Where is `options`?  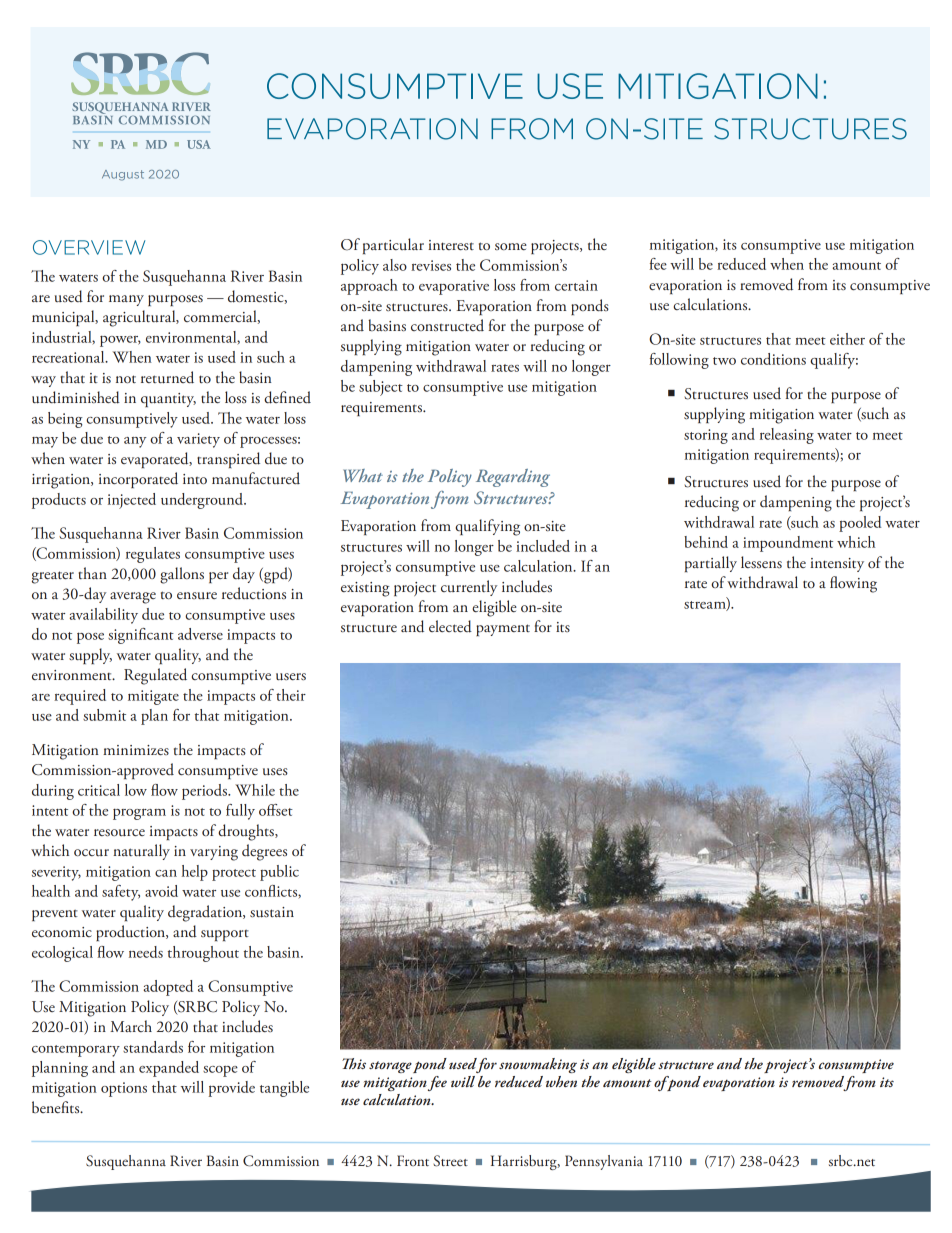 options is located at coordinates (124, 1089).
